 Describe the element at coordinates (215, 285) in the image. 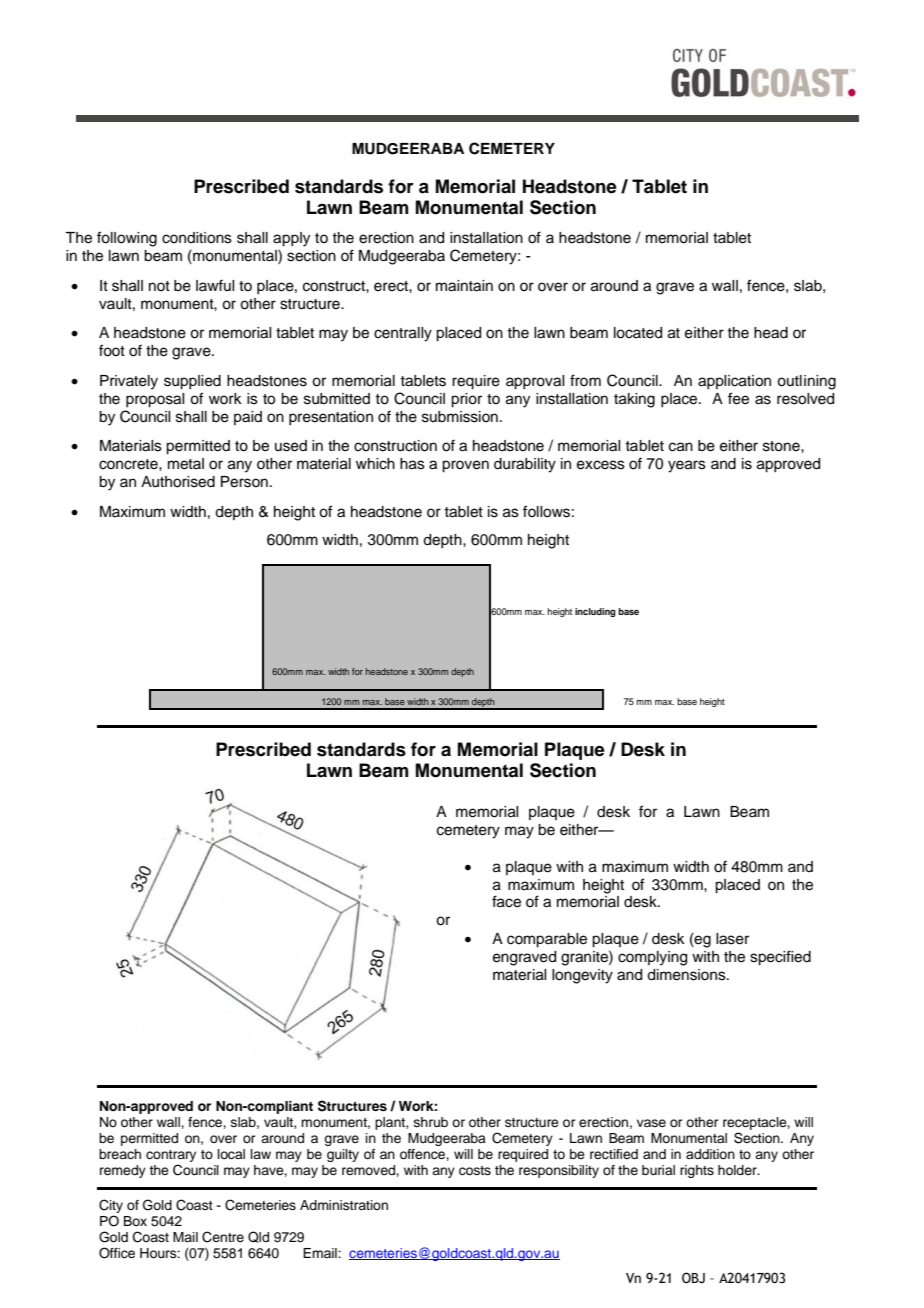

I see `lawful` at that location.
